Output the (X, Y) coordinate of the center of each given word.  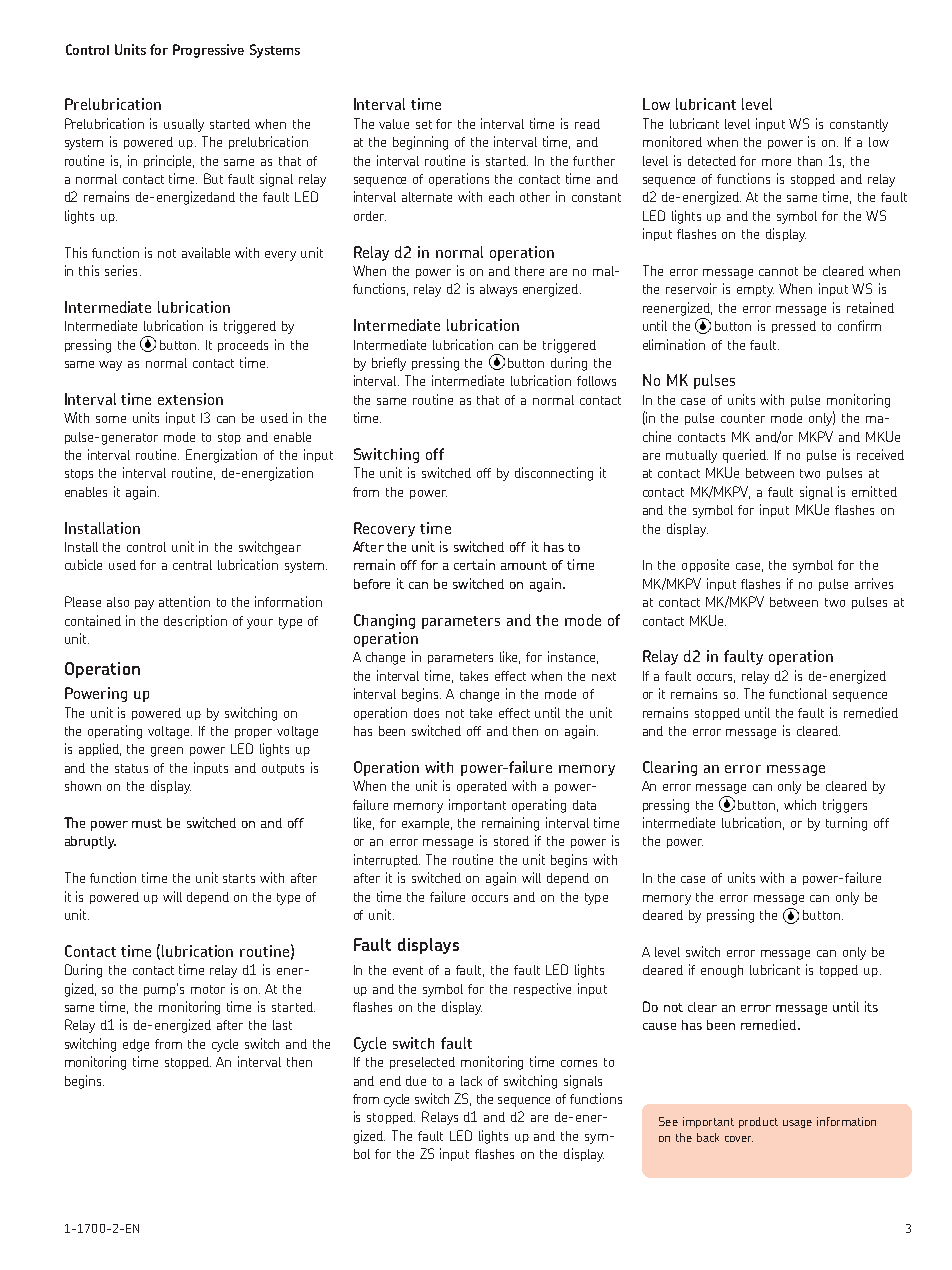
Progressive (208, 51)
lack (471, 1081)
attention (184, 601)
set (424, 124)
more (776, 162)
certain (474, 564)
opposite (705, 565)
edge (136, 1045)
